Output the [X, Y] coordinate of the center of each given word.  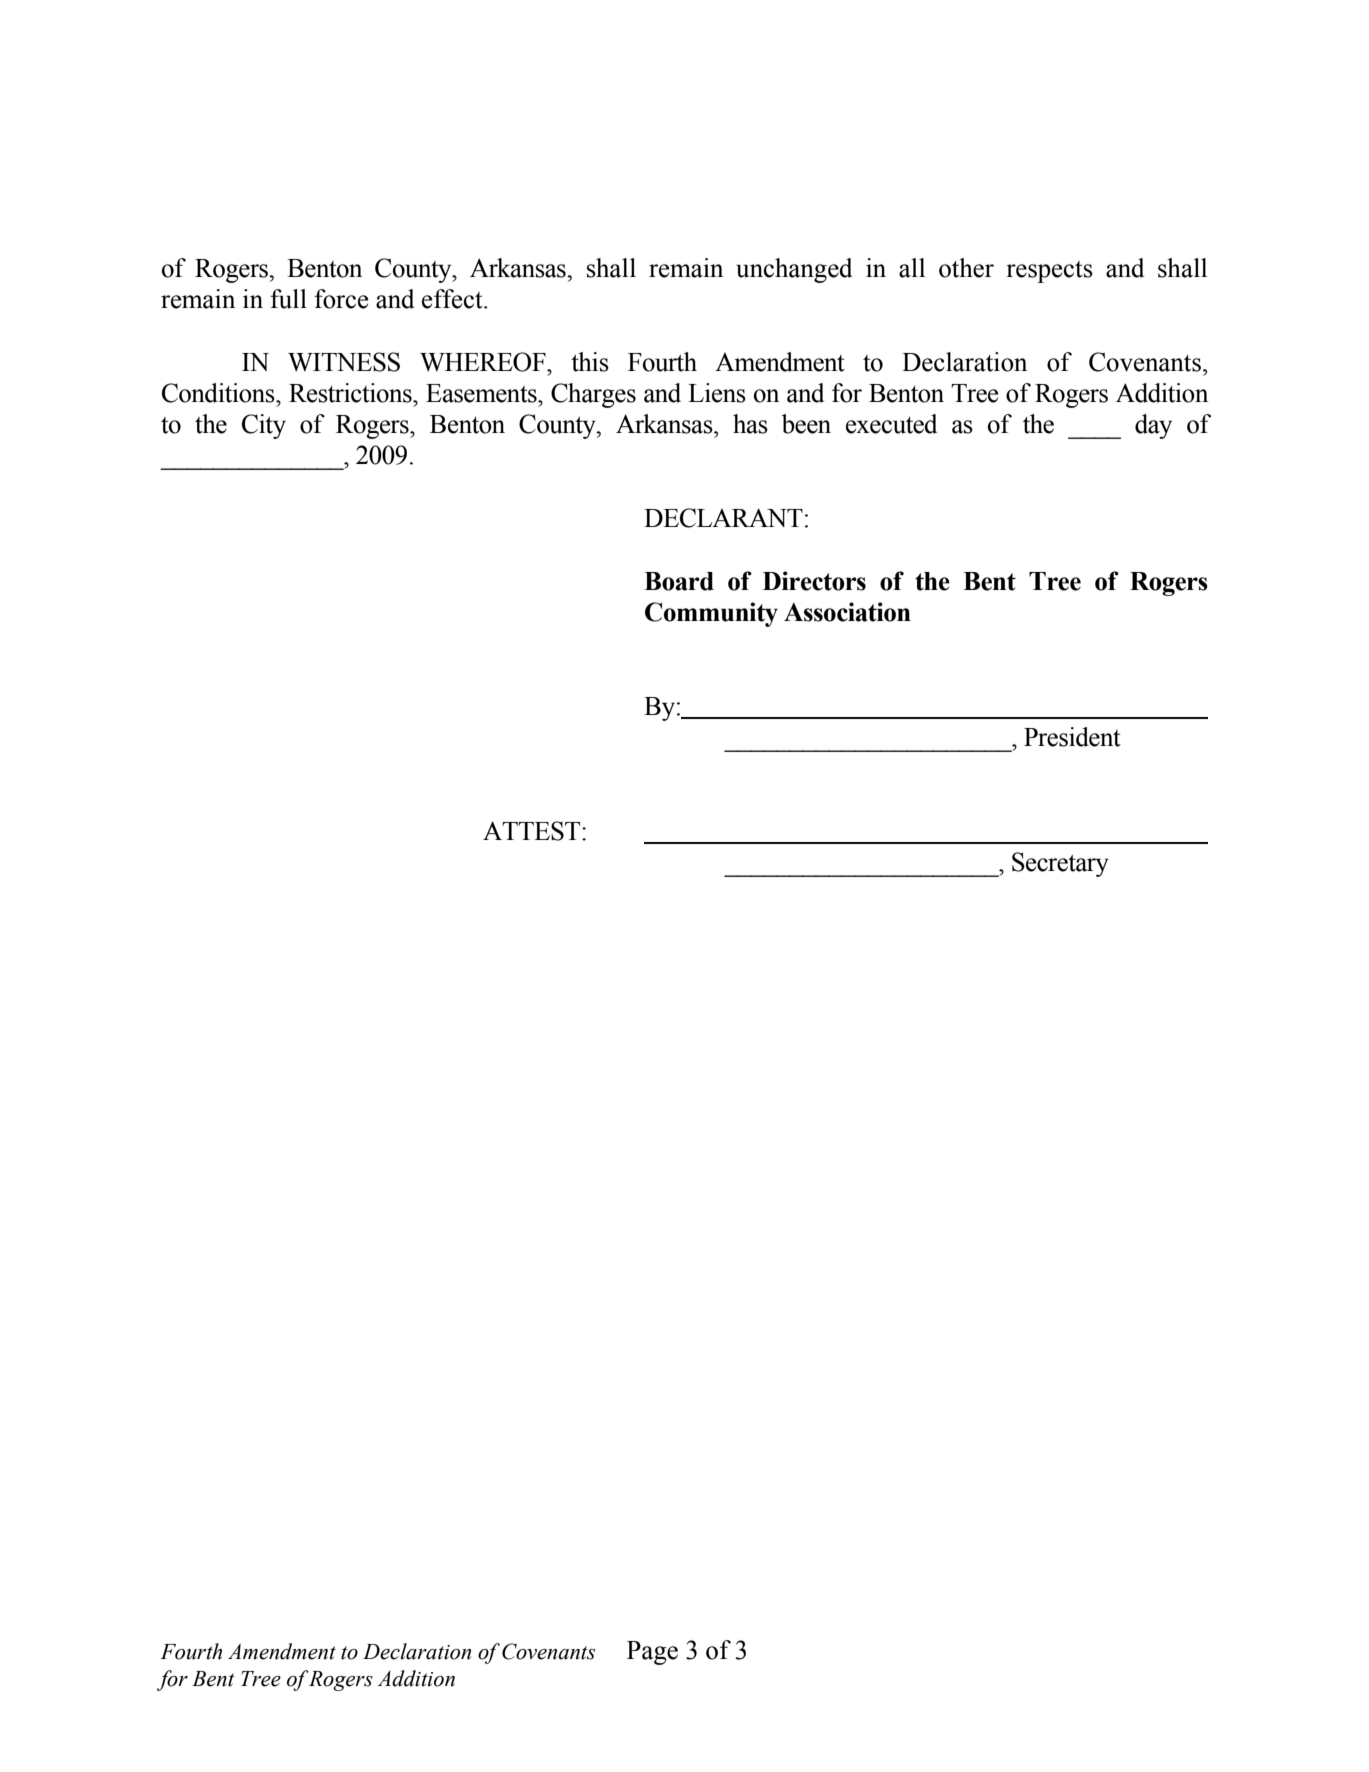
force [341, 299]
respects [1049, 272]
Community [711, 614]
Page [652, 1653]
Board [679, 581]
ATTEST [533, 831]
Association [847, 612]
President [1072, 737]
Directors [814, 581]
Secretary [1060, 864]
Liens [717, 393]
